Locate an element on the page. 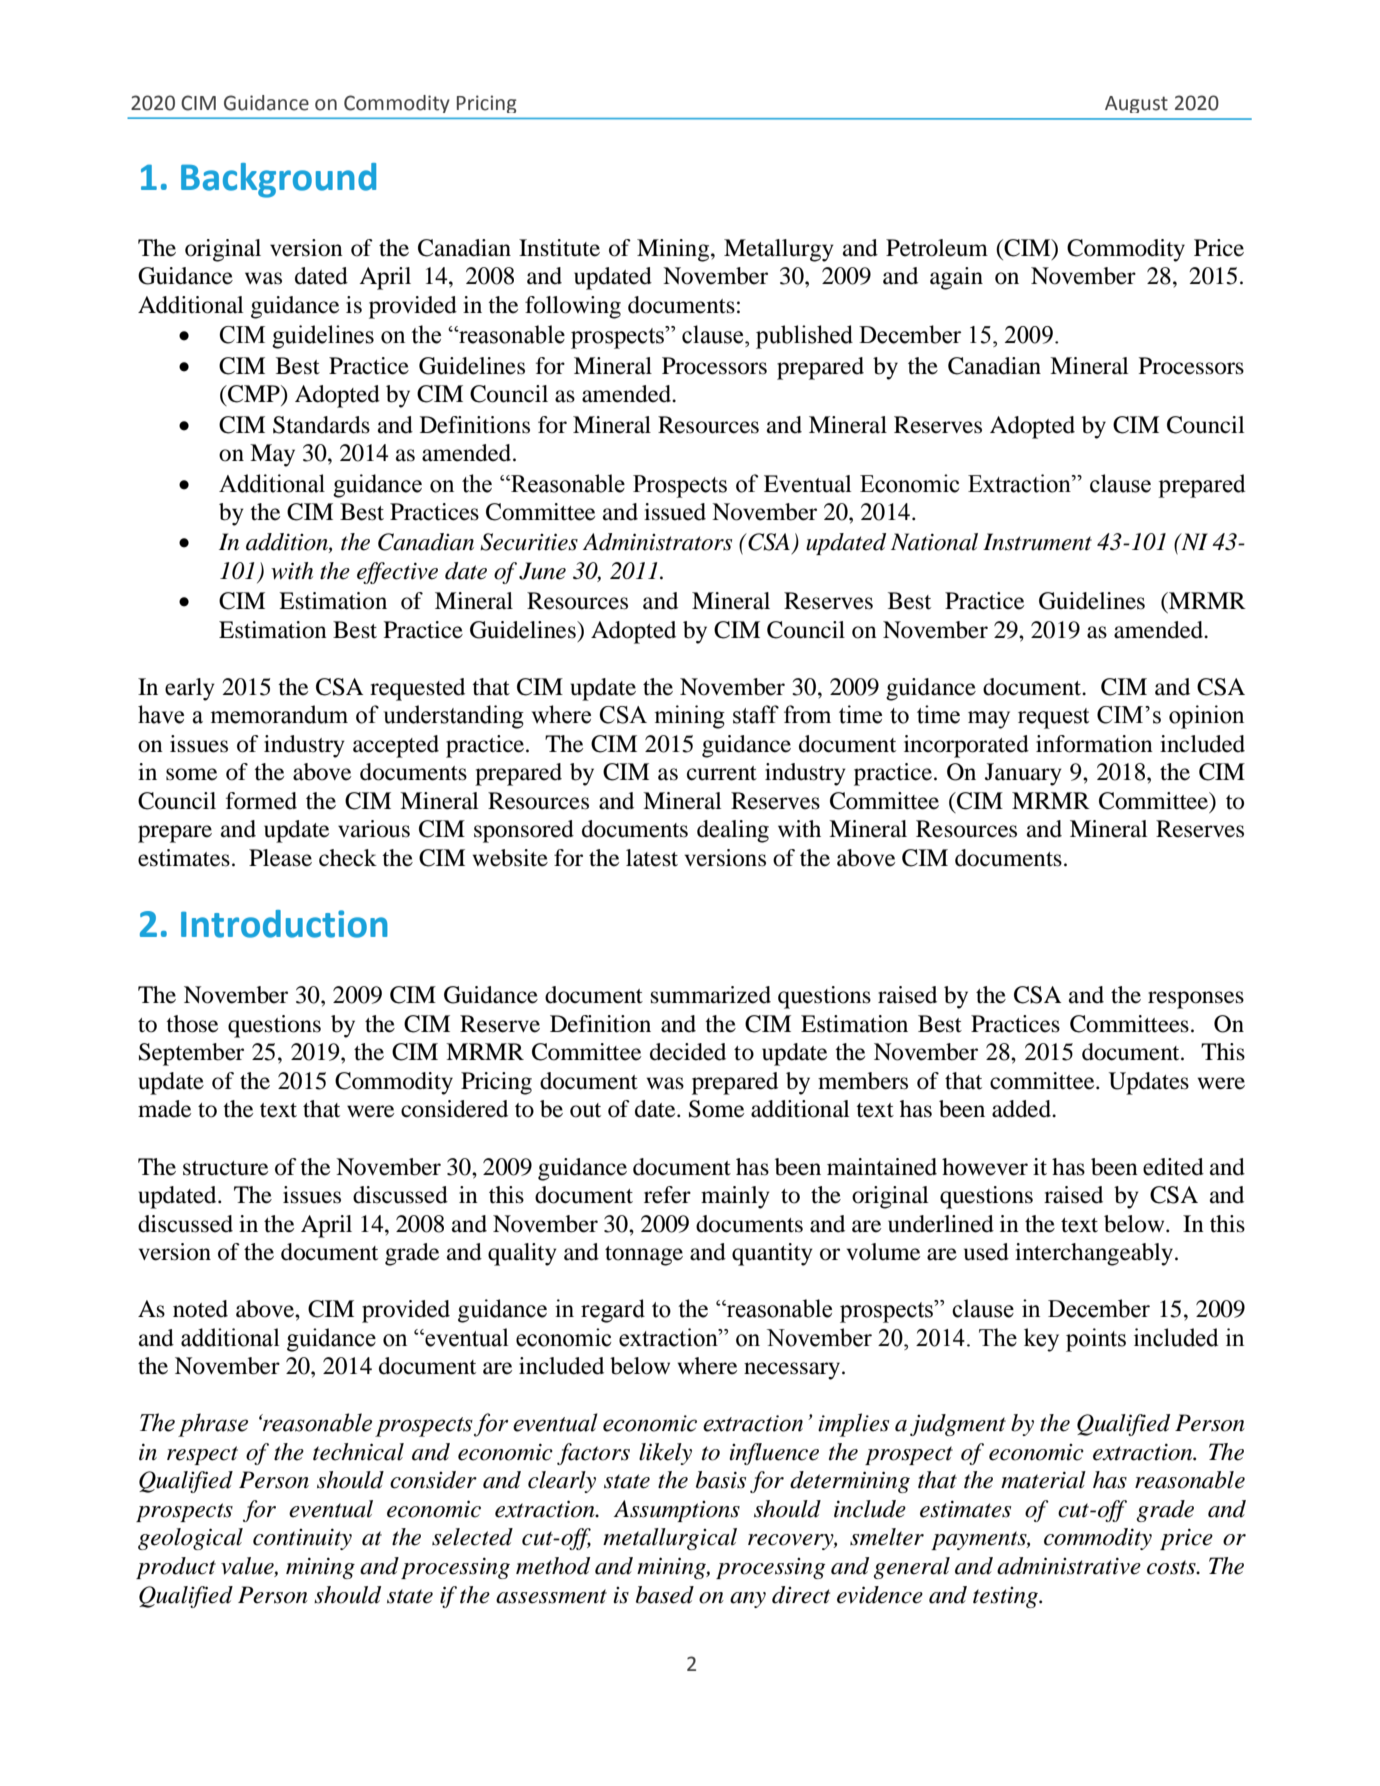 The image size is (1380, 1786). August is located at coordinates (1136, 104).
